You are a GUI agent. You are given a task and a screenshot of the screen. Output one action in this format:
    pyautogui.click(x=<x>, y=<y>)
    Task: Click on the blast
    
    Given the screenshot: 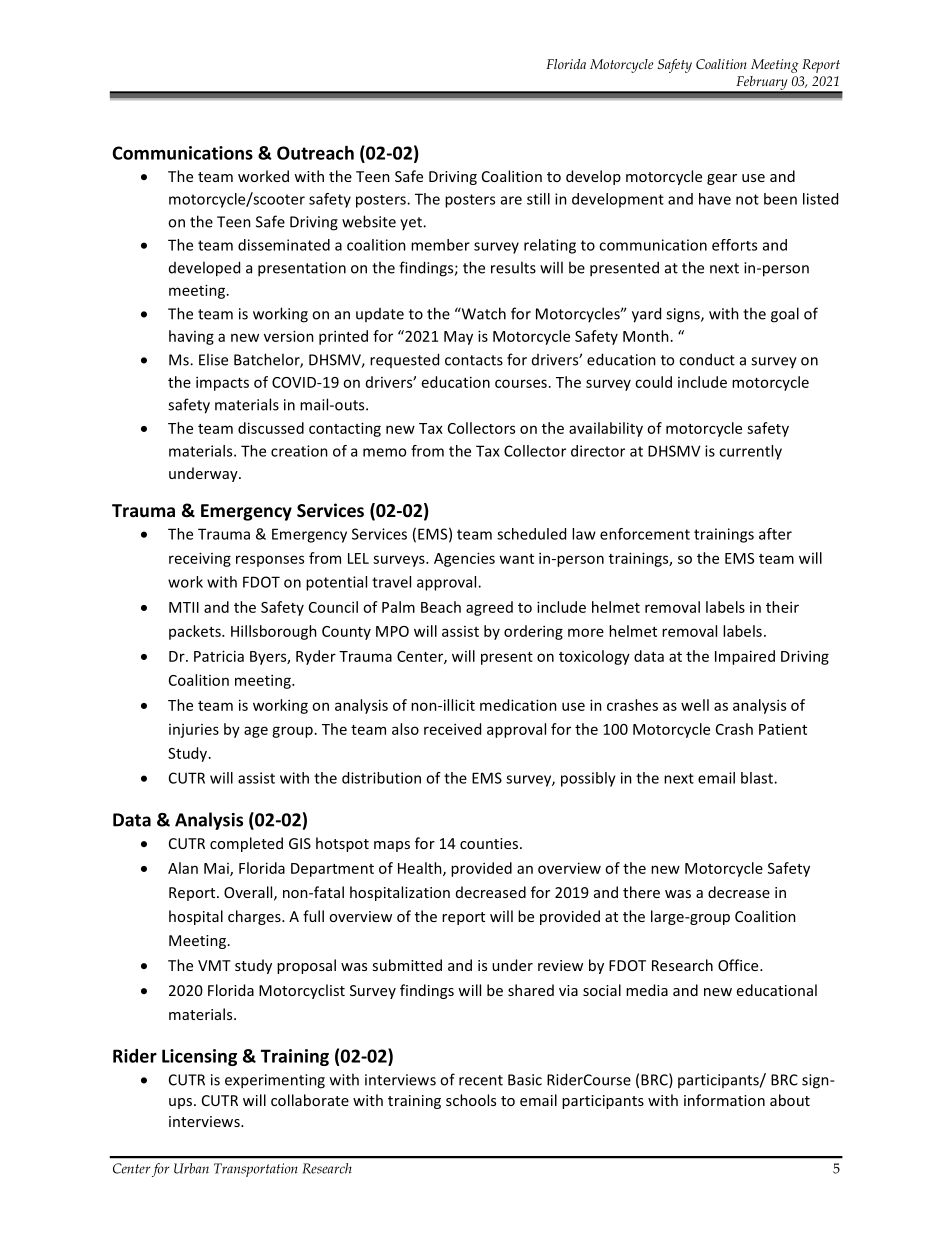 What is the action you would take?
    pyautogui.click(x=758, y=778)
